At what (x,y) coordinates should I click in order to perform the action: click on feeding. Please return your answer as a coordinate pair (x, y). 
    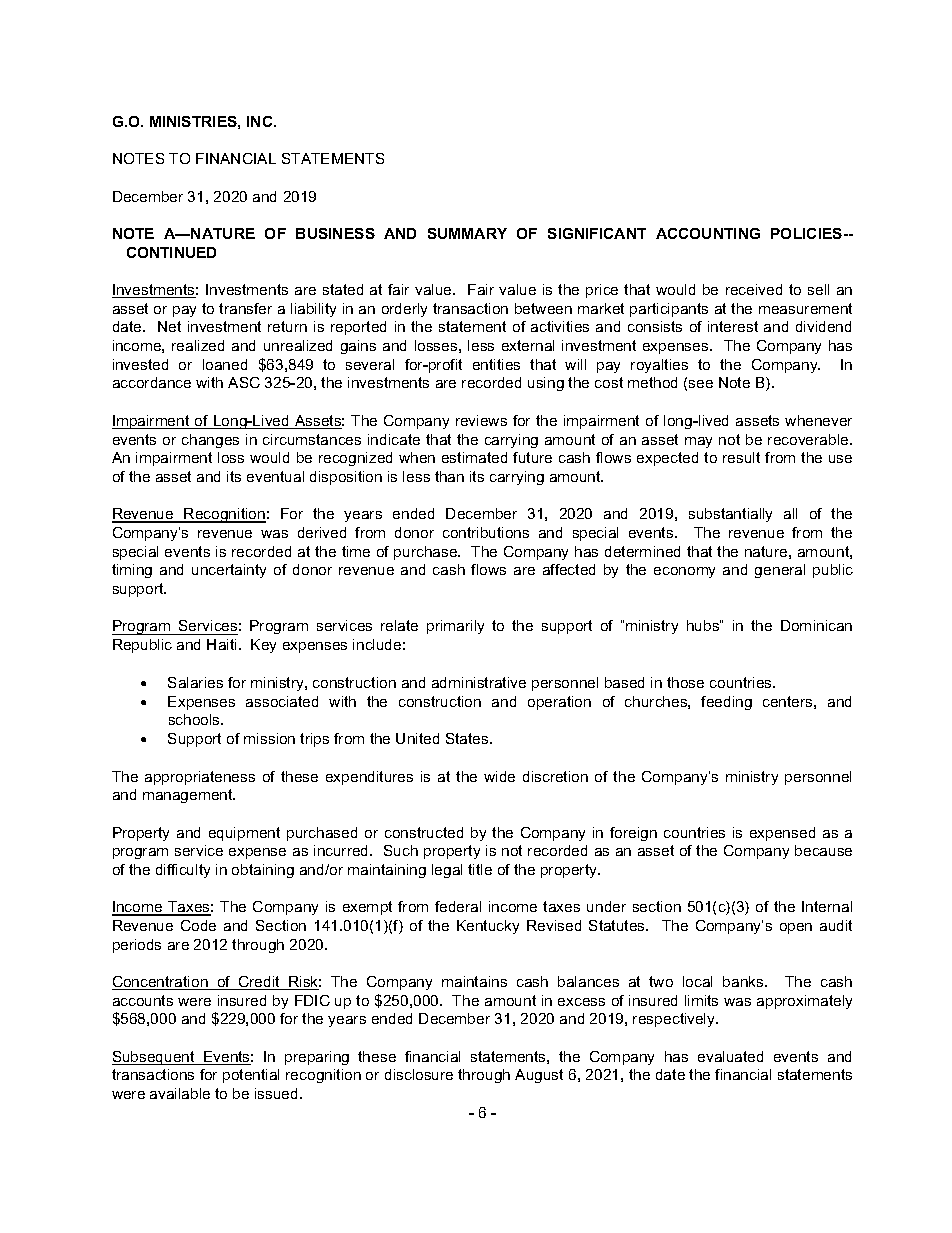
    Looking at the image, I should click on (726, 703).
